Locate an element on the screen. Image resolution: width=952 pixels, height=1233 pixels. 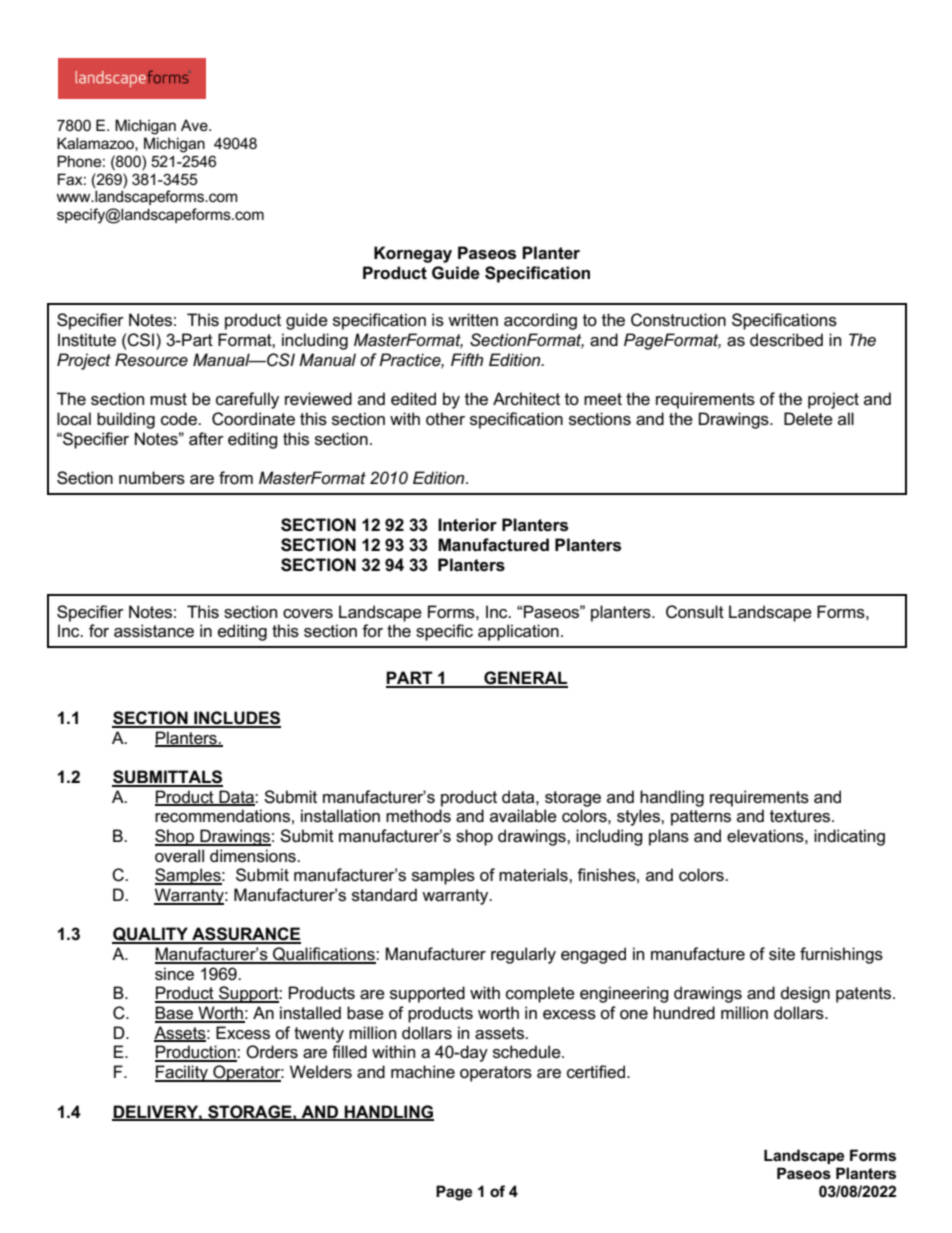
Facility is located at coordinates (182, 1073).
